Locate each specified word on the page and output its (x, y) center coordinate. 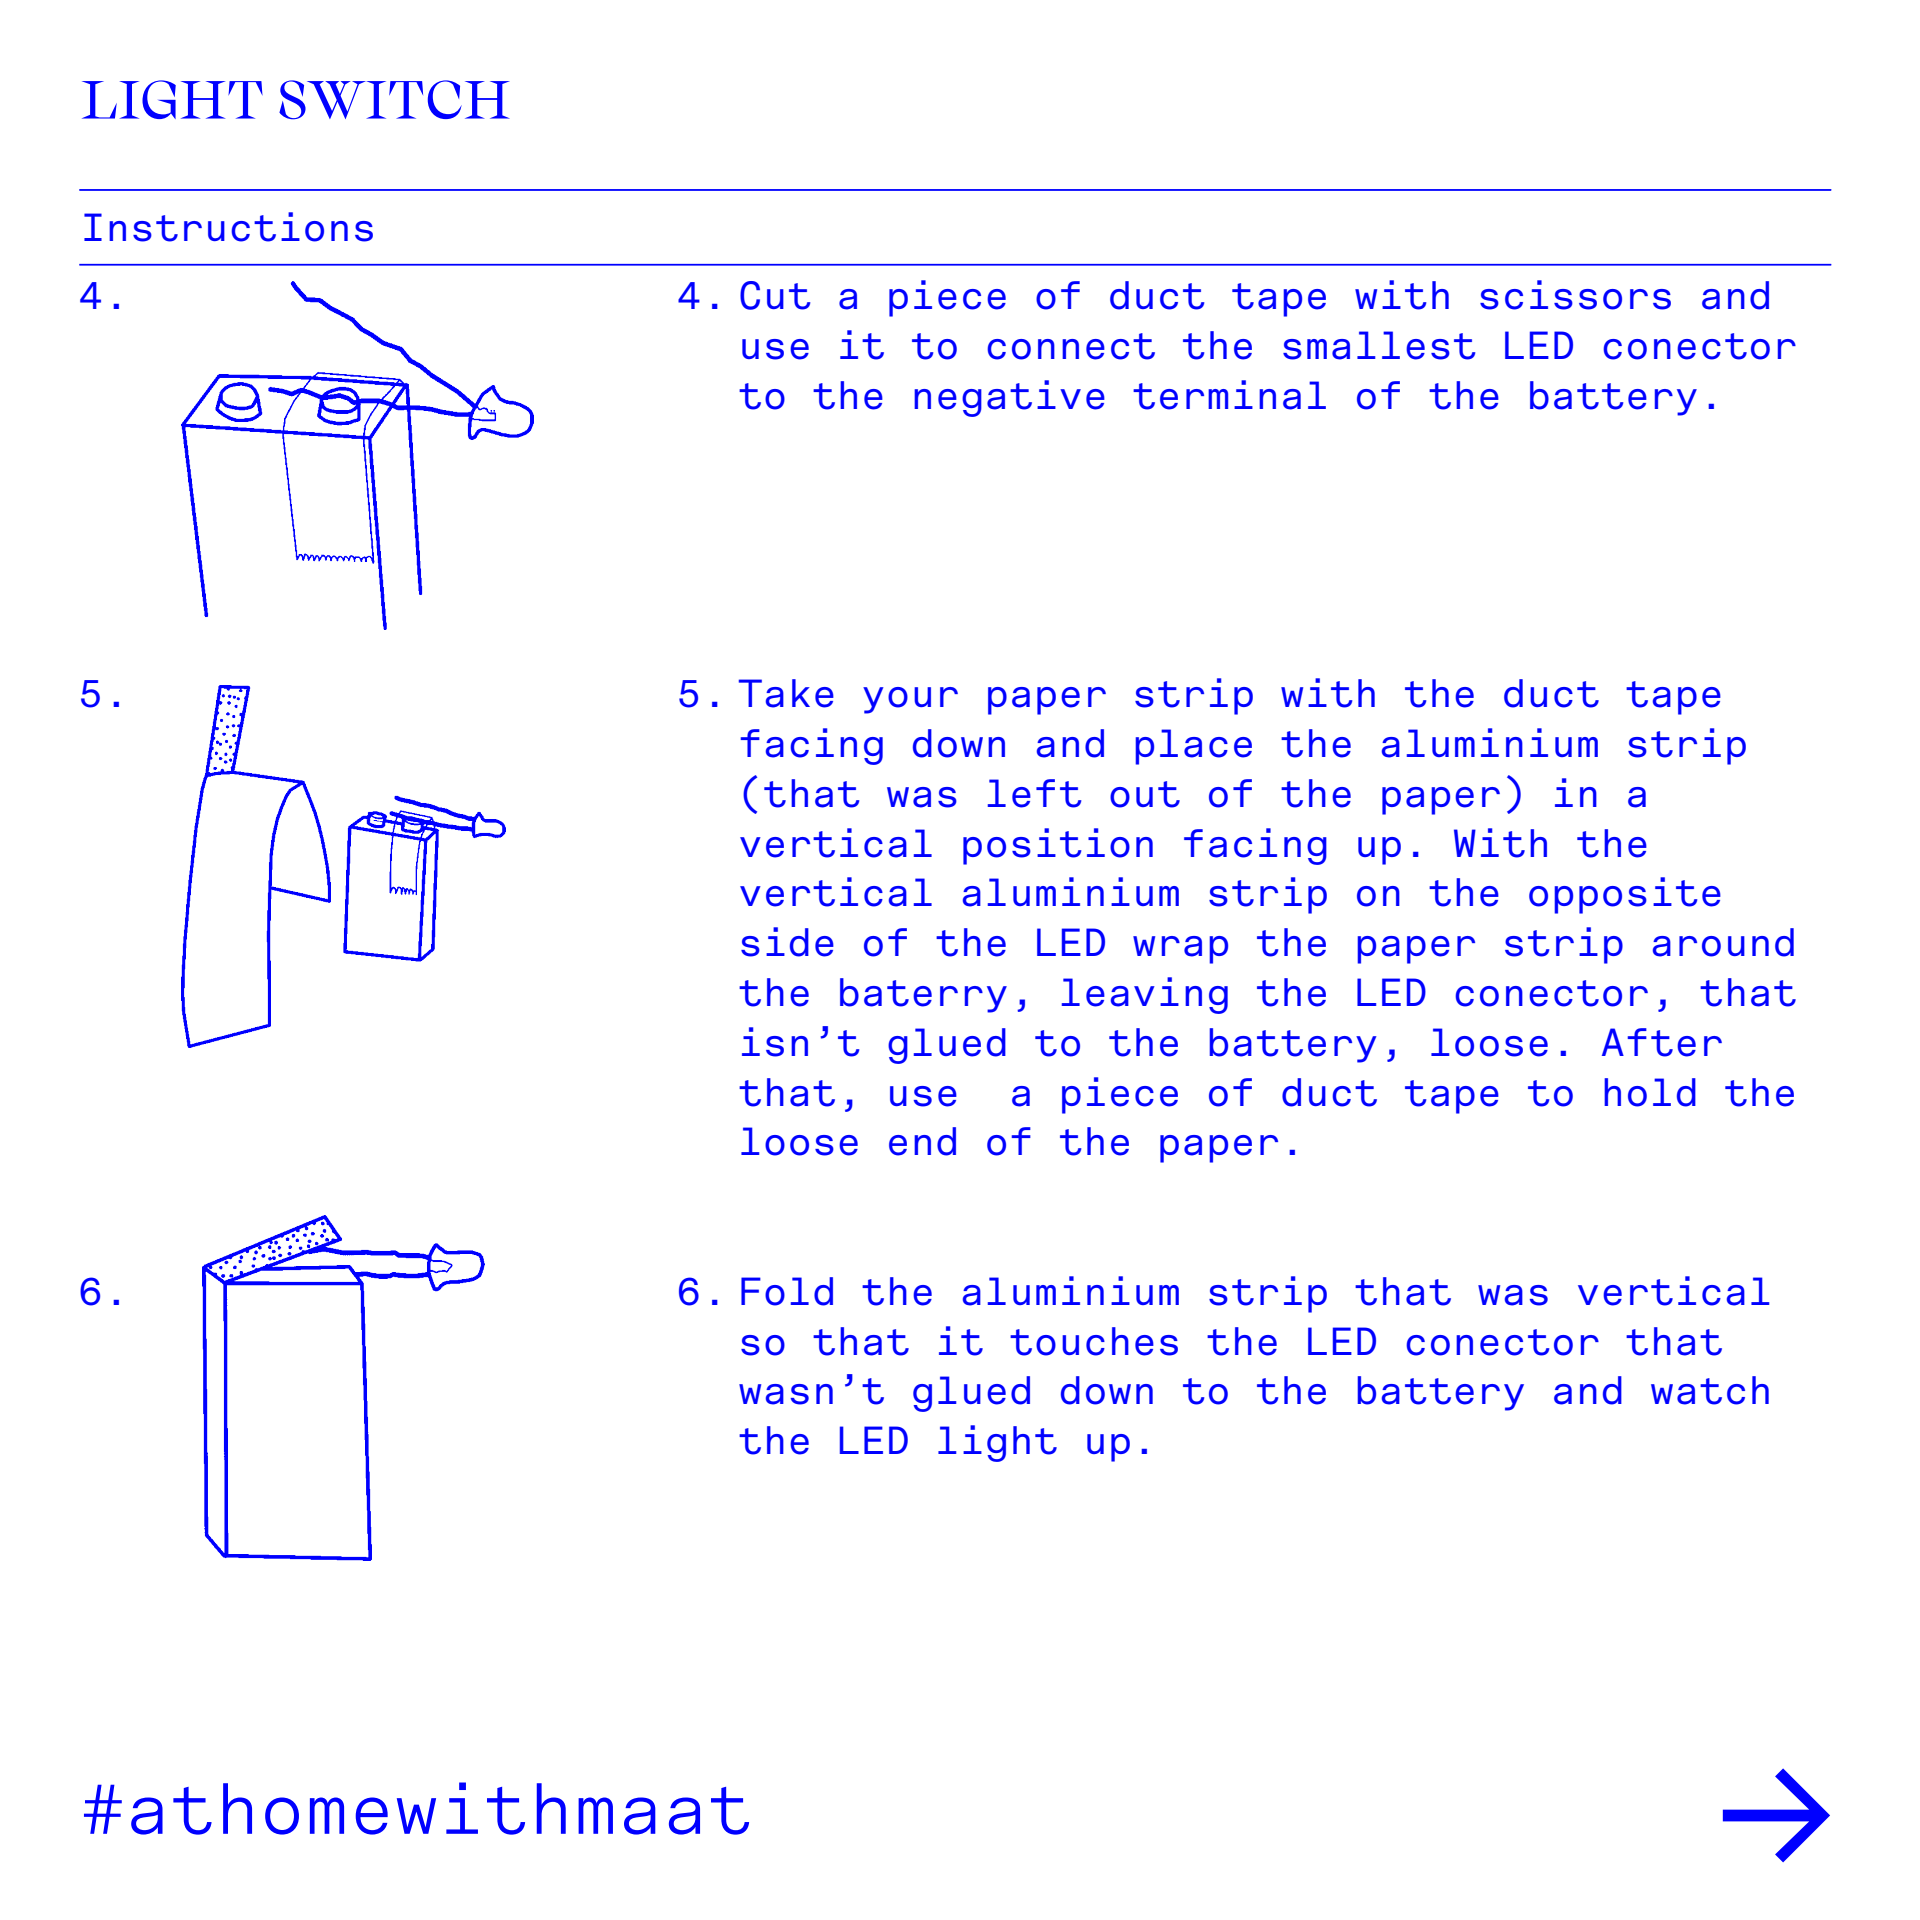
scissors (1575, 295)
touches (1094, 1341)
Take (786, 693)
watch (1710, 1390)
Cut (775, 295)
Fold (787, 1291)
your (910, 700)
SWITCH (394, 100)
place (1193, 747)
